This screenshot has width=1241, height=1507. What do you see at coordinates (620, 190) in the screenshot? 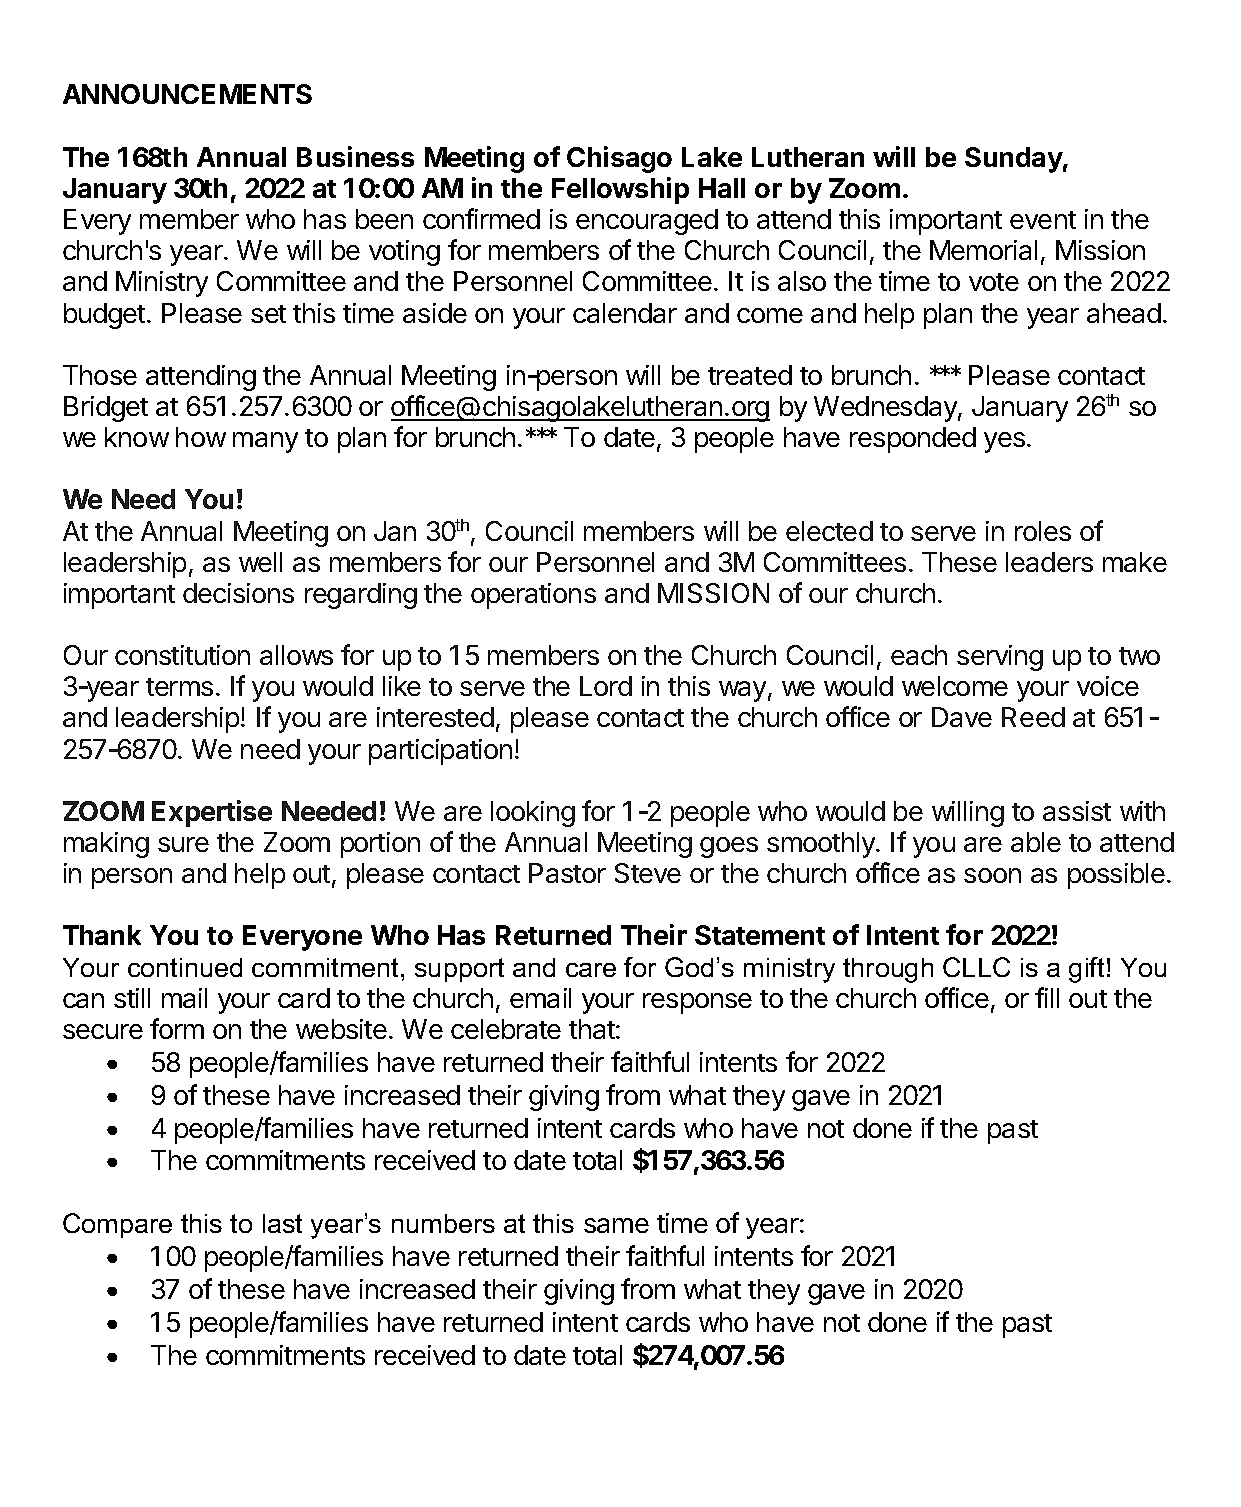
I see `Fellowship` at bounding box center [620, 190].
